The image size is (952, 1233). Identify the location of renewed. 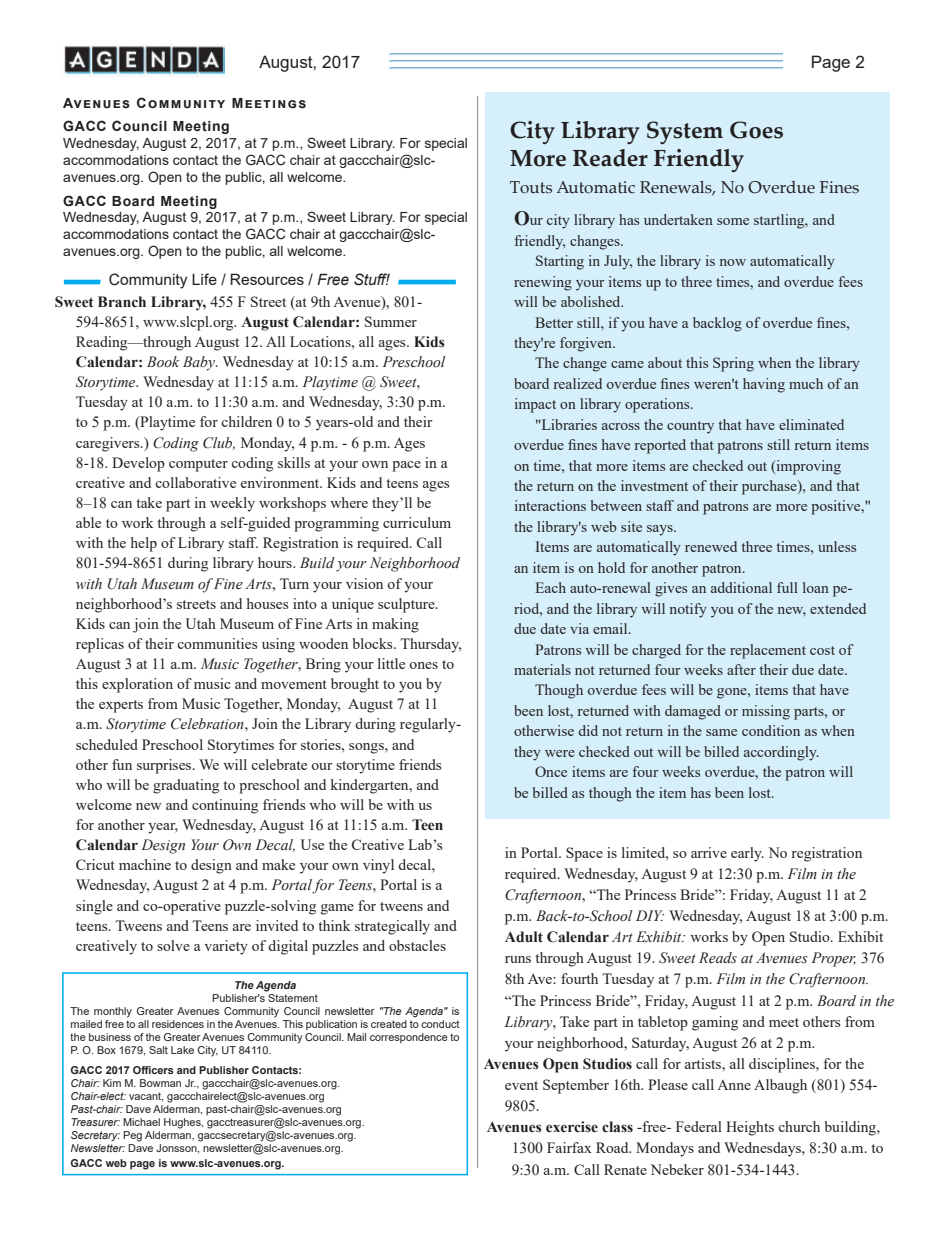
(711, 546).
